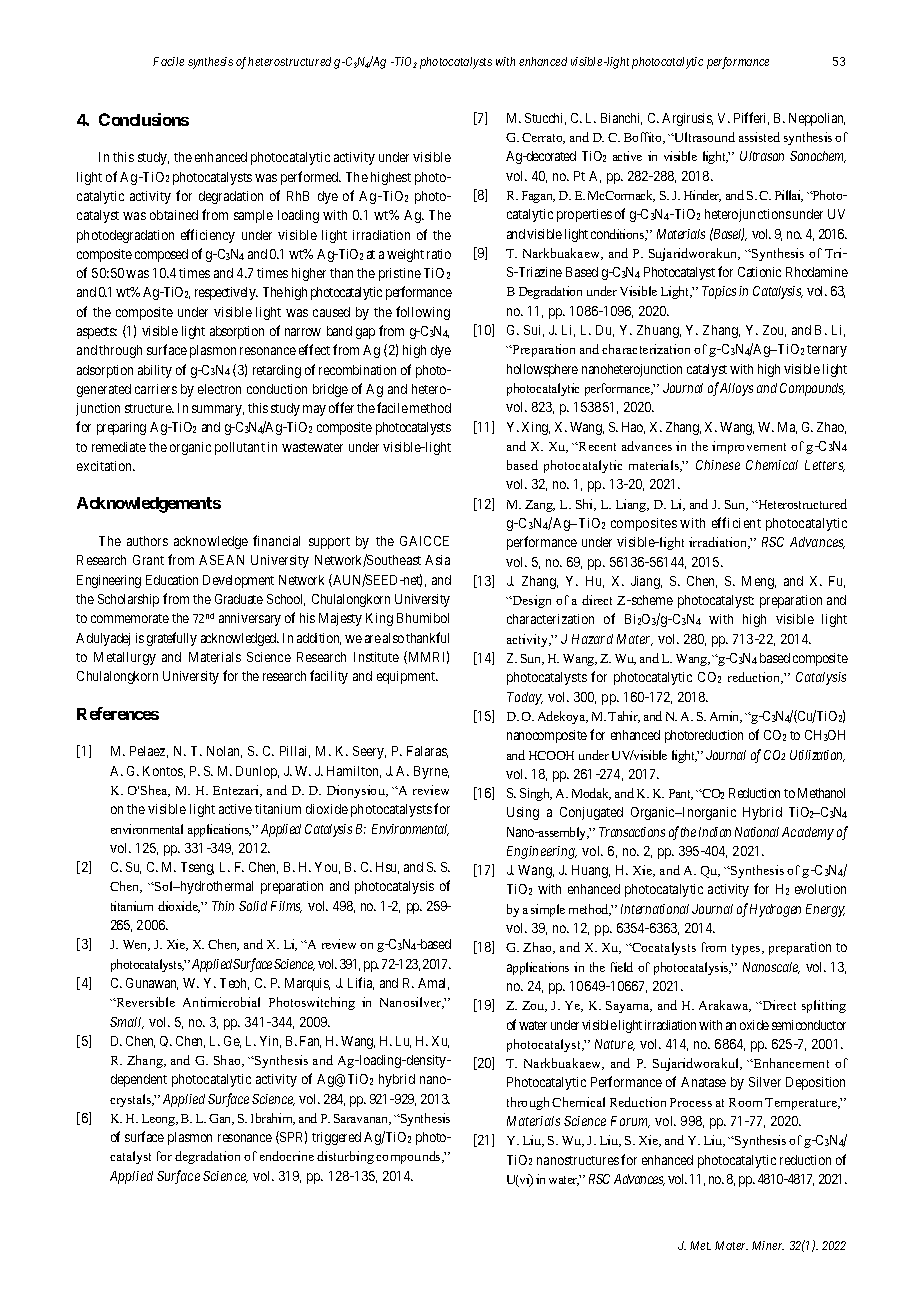 Image resolution: width=924 pixels, height=1308 pixels. Describe the element at coordinates (538, 197) in the screenshot. I see `Fagan` at that location.
